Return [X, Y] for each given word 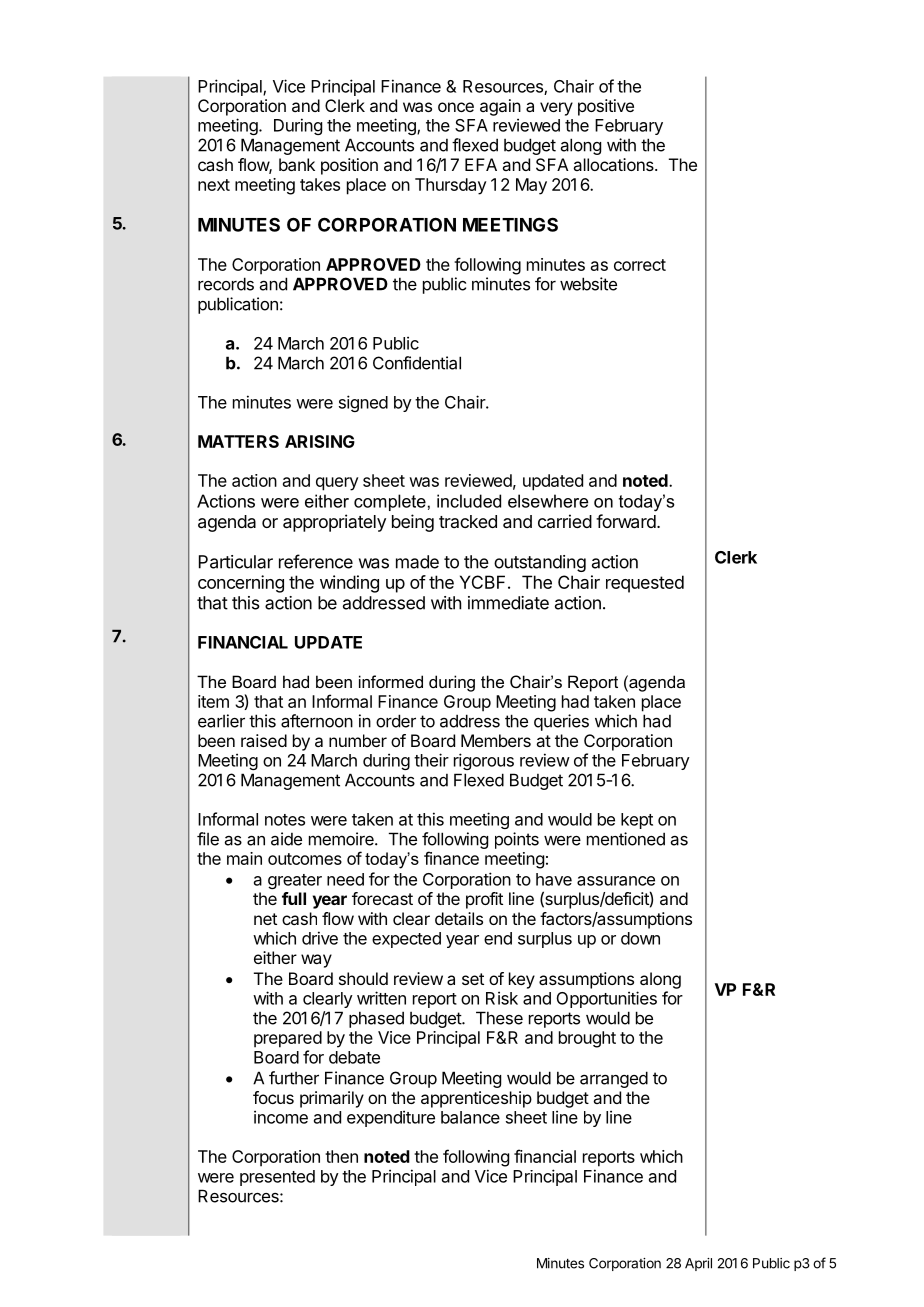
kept [637, 821]
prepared [288, 1039]
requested [645, 584]
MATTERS [238, 441]
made [417, 562]
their [431, 760]
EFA [481, 164]
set [473, 979]
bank [297, 164]
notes [285, 820]
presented [277, 1178]
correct [640, 265]
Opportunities [607, 999]
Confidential [417, 363]
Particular [236, 562]
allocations [614, 164]
